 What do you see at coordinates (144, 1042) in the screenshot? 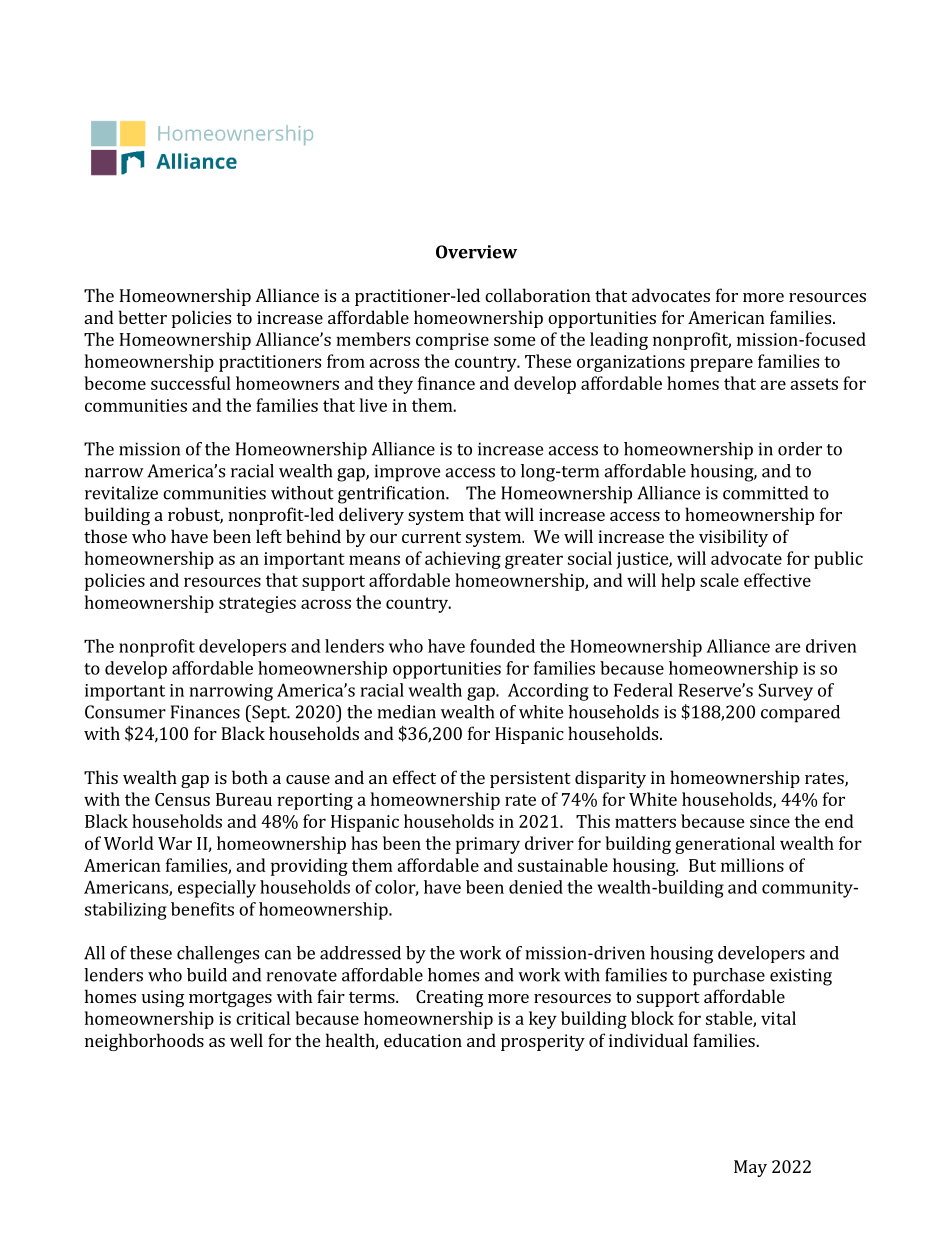
I see `neighborhoods` at bounding box center [144, 1042].
